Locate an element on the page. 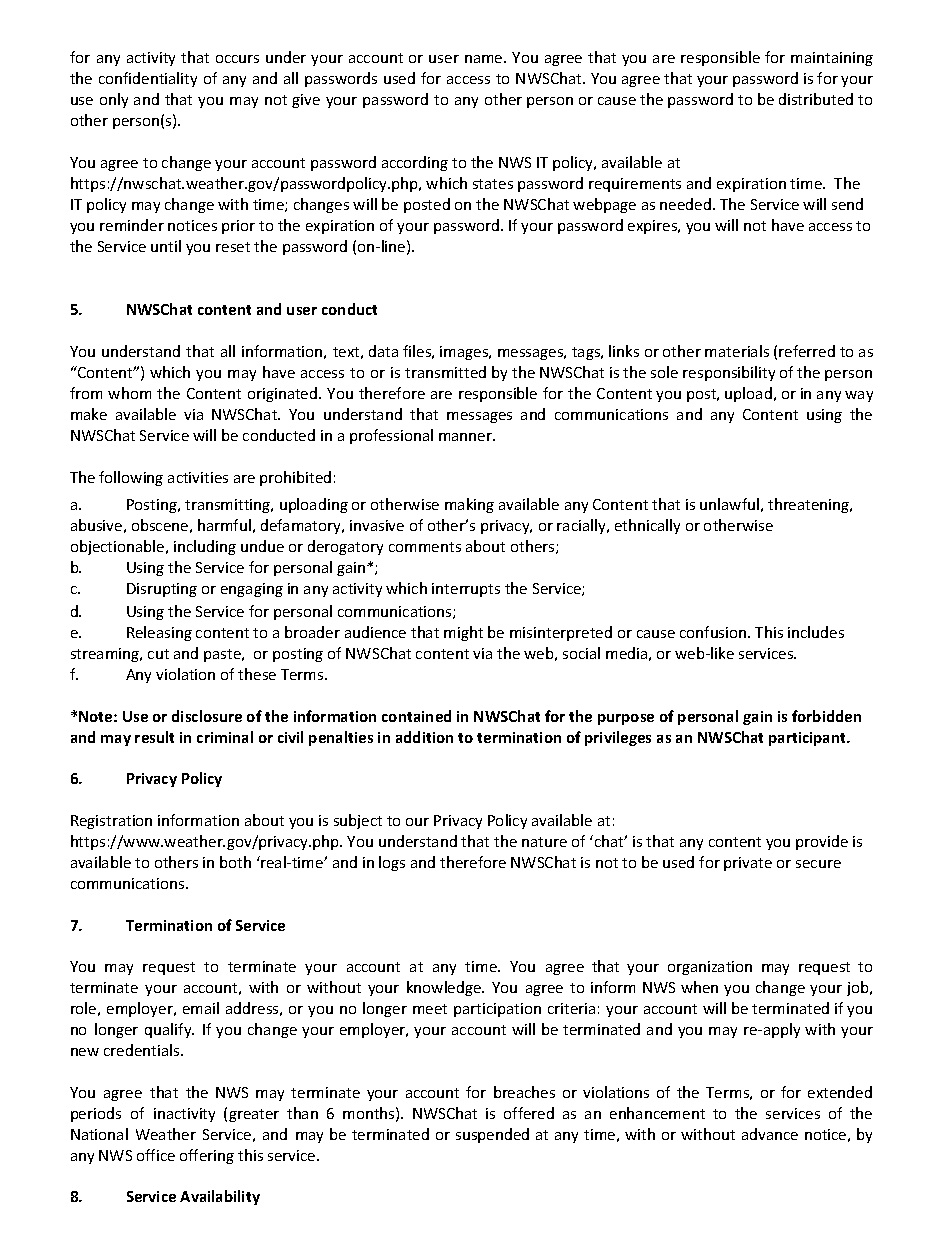  until is located at coordinates (166, 246).
